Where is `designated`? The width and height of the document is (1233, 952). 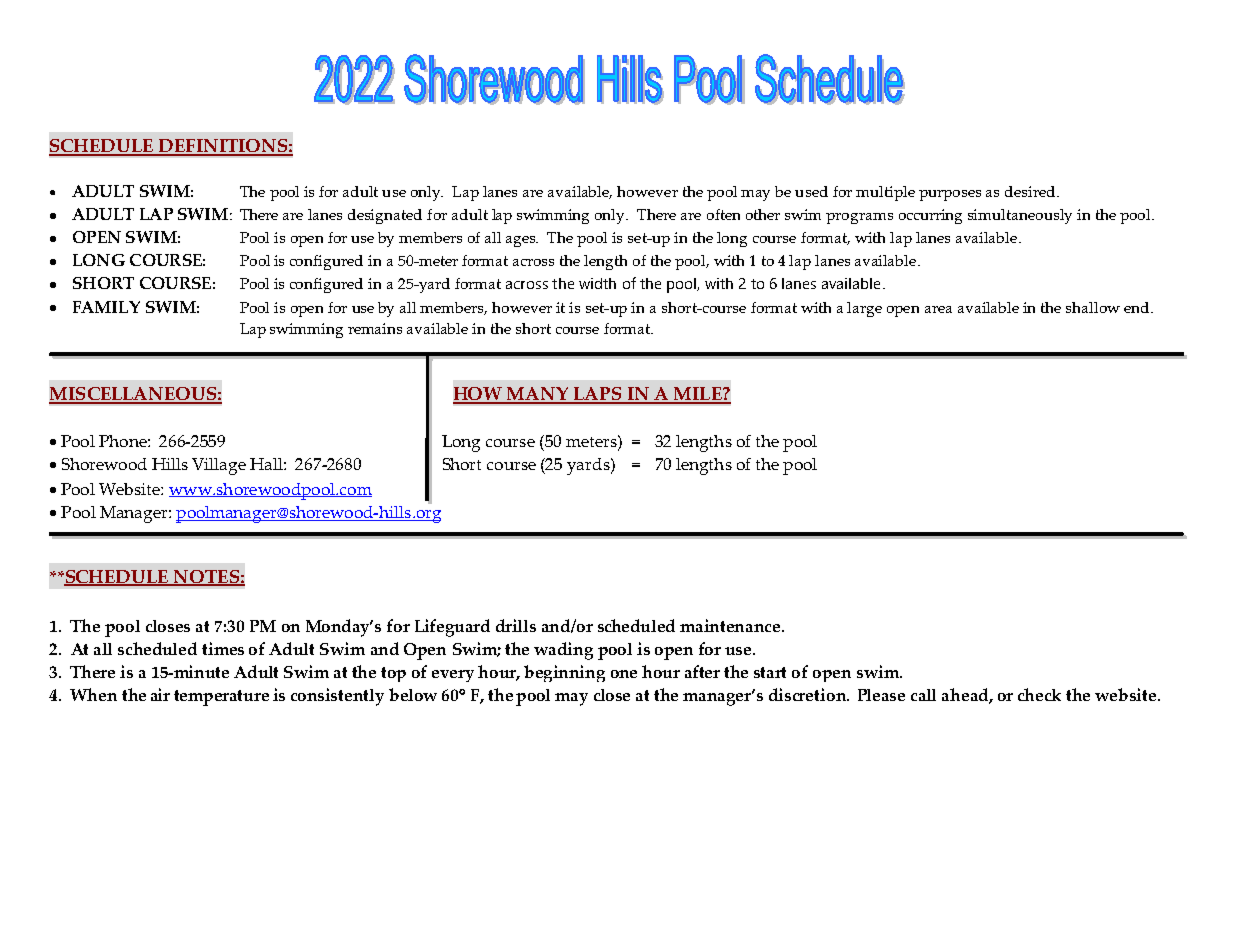
designated is located at coordinates (385, 216).
